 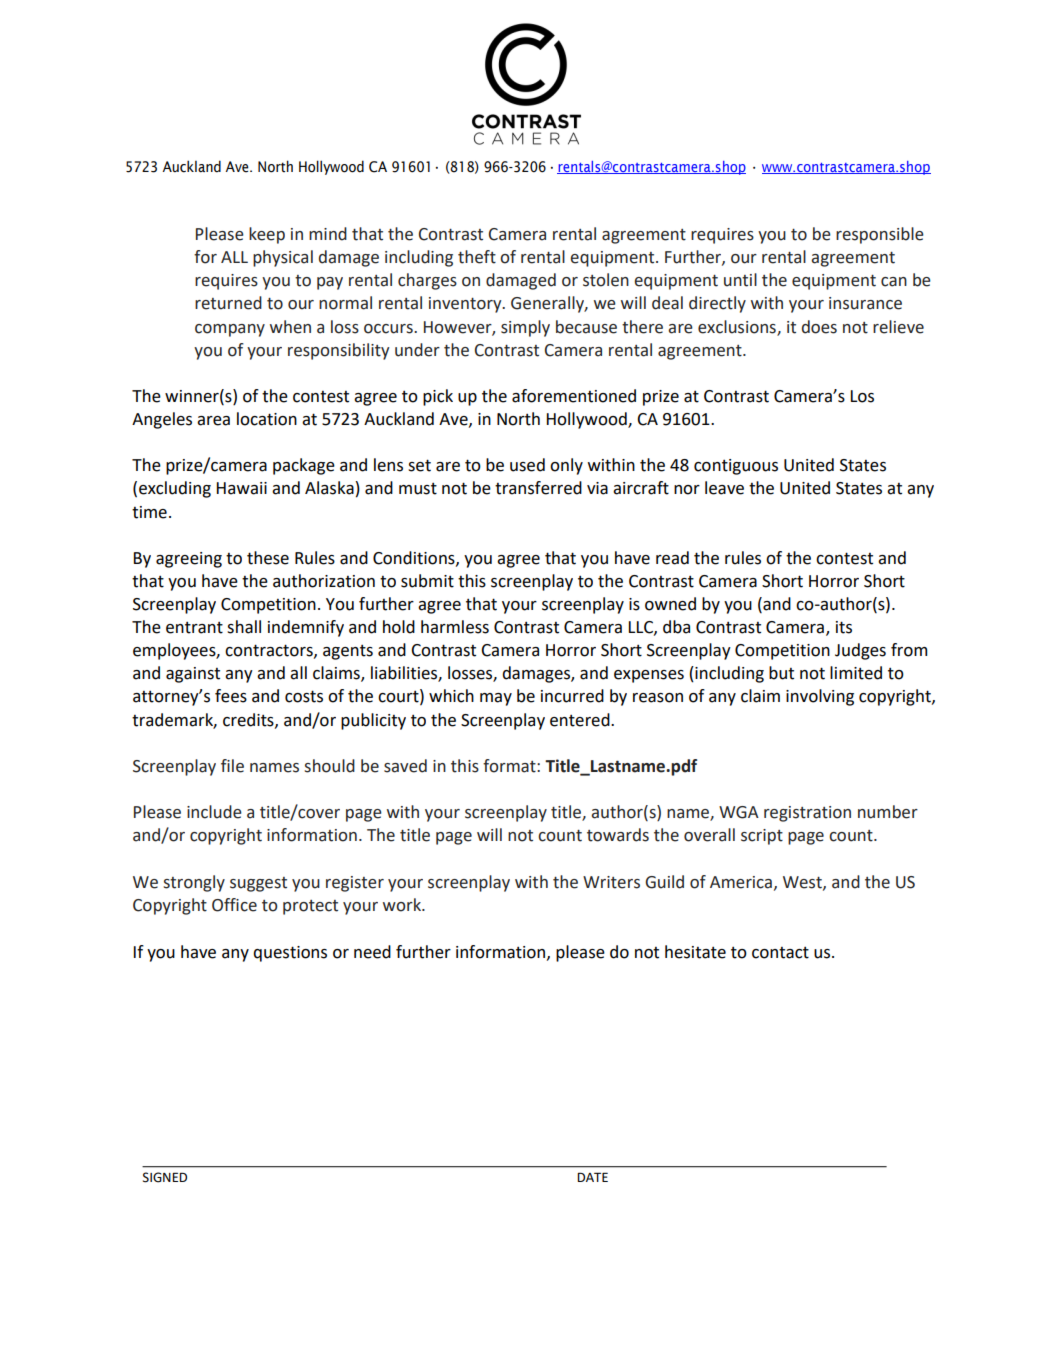 What do you see at coordinates (820, 697) in the screenshot?
I see `involving` at bounding box center [820, 697].
